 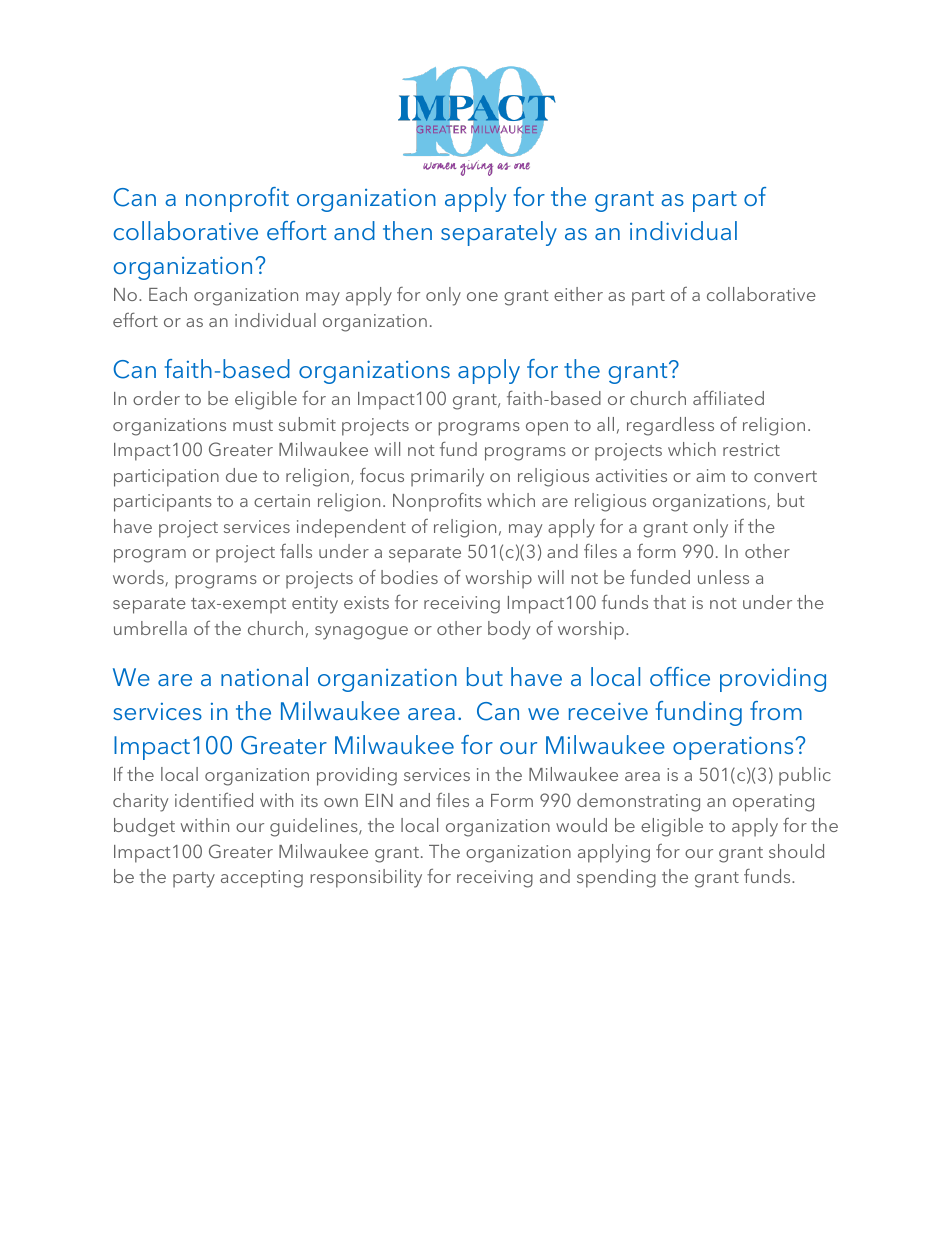 I want to click on unless, so click(x=723, y=577).
